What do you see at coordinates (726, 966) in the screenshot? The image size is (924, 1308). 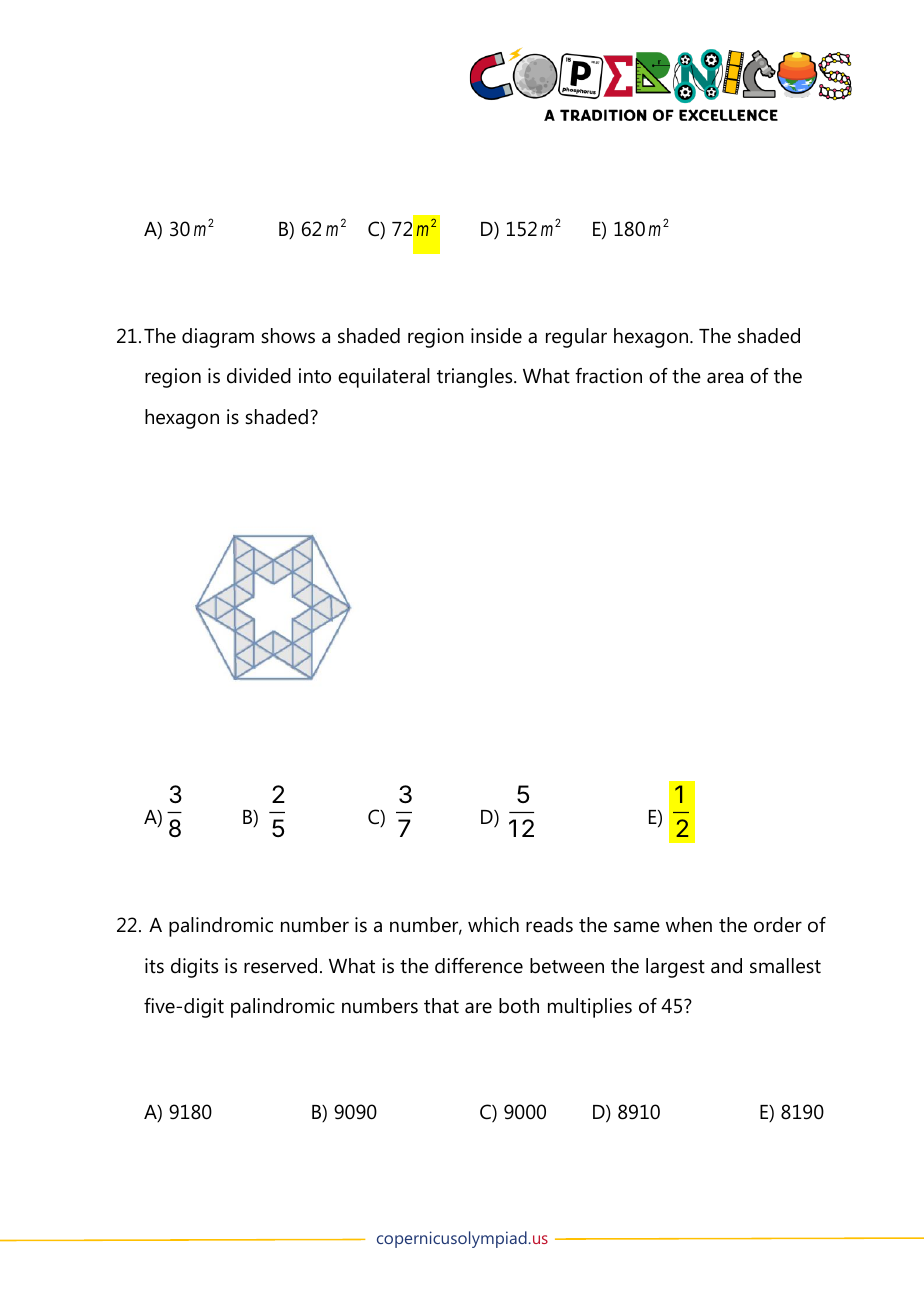 I see `and` at bounding box center [726, 966].
